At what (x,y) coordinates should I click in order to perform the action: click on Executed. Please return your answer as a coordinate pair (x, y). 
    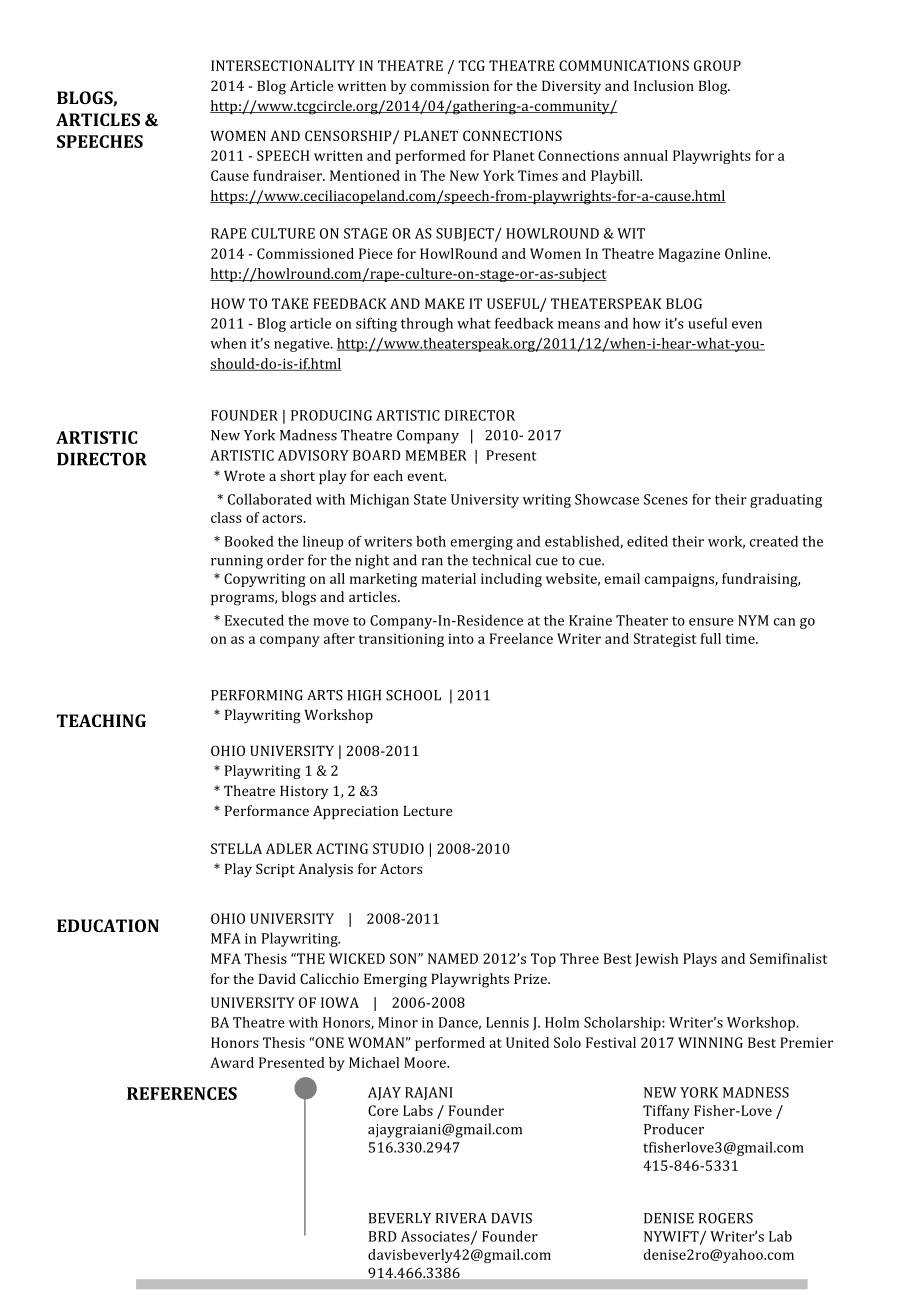
    Looking at the image, I should click on (254, 620).
